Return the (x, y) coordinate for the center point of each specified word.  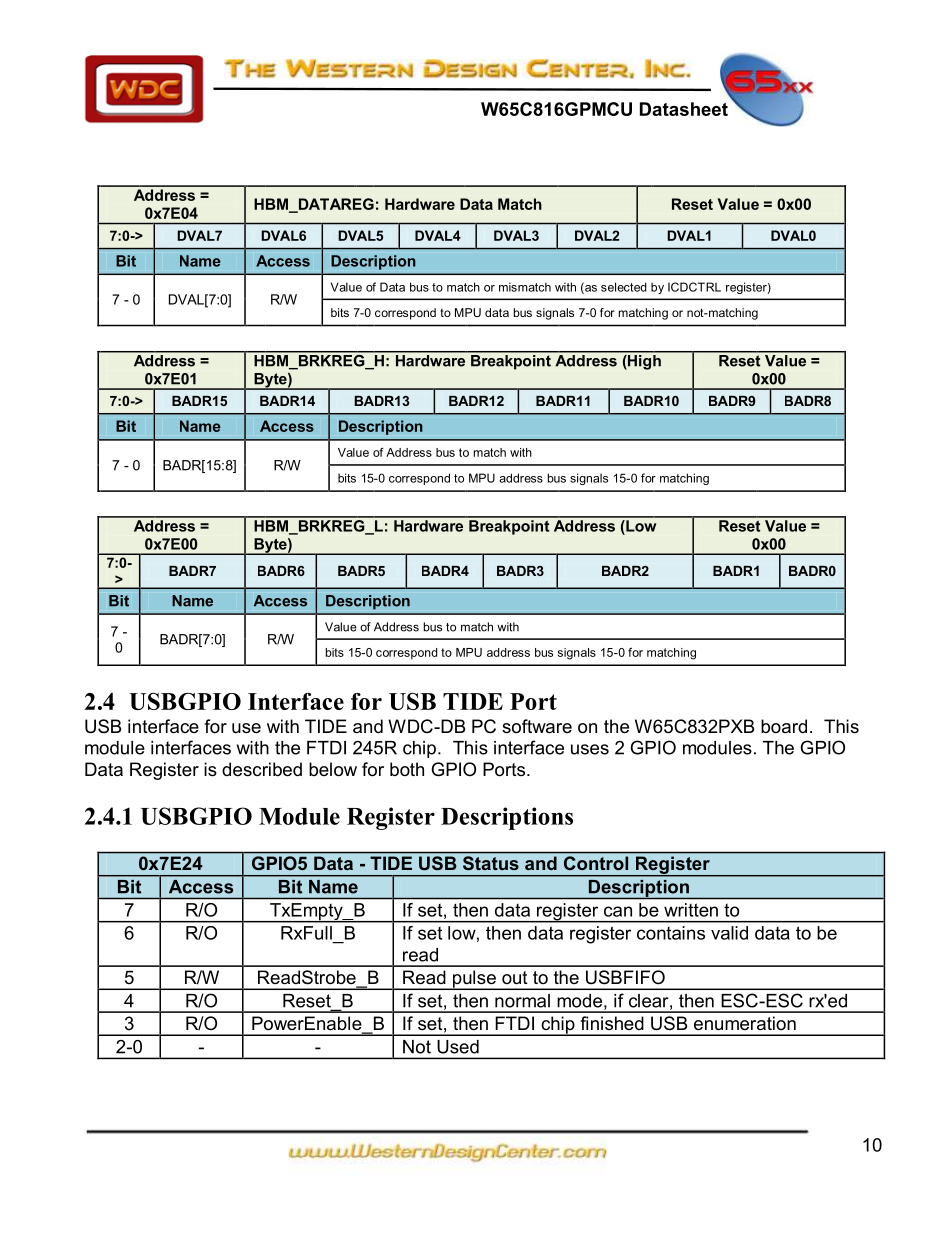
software (537, 726)
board (784, 726)
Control (596, 863)
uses (590, 749)
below (333, 769)
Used (458, 1047)
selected (624, 287)
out (515, 978)
